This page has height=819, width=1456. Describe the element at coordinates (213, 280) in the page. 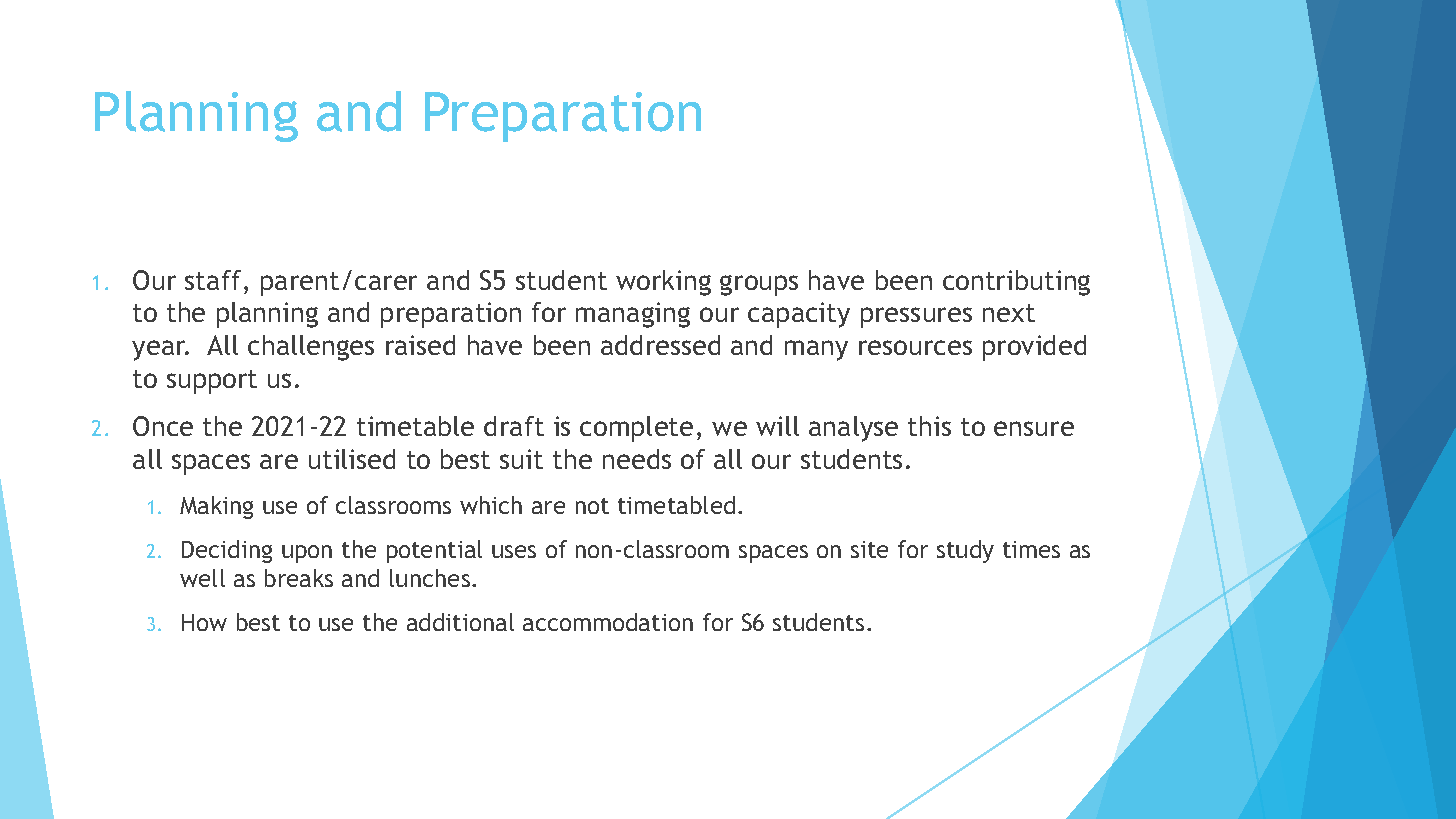

I see `staff` at that location.
